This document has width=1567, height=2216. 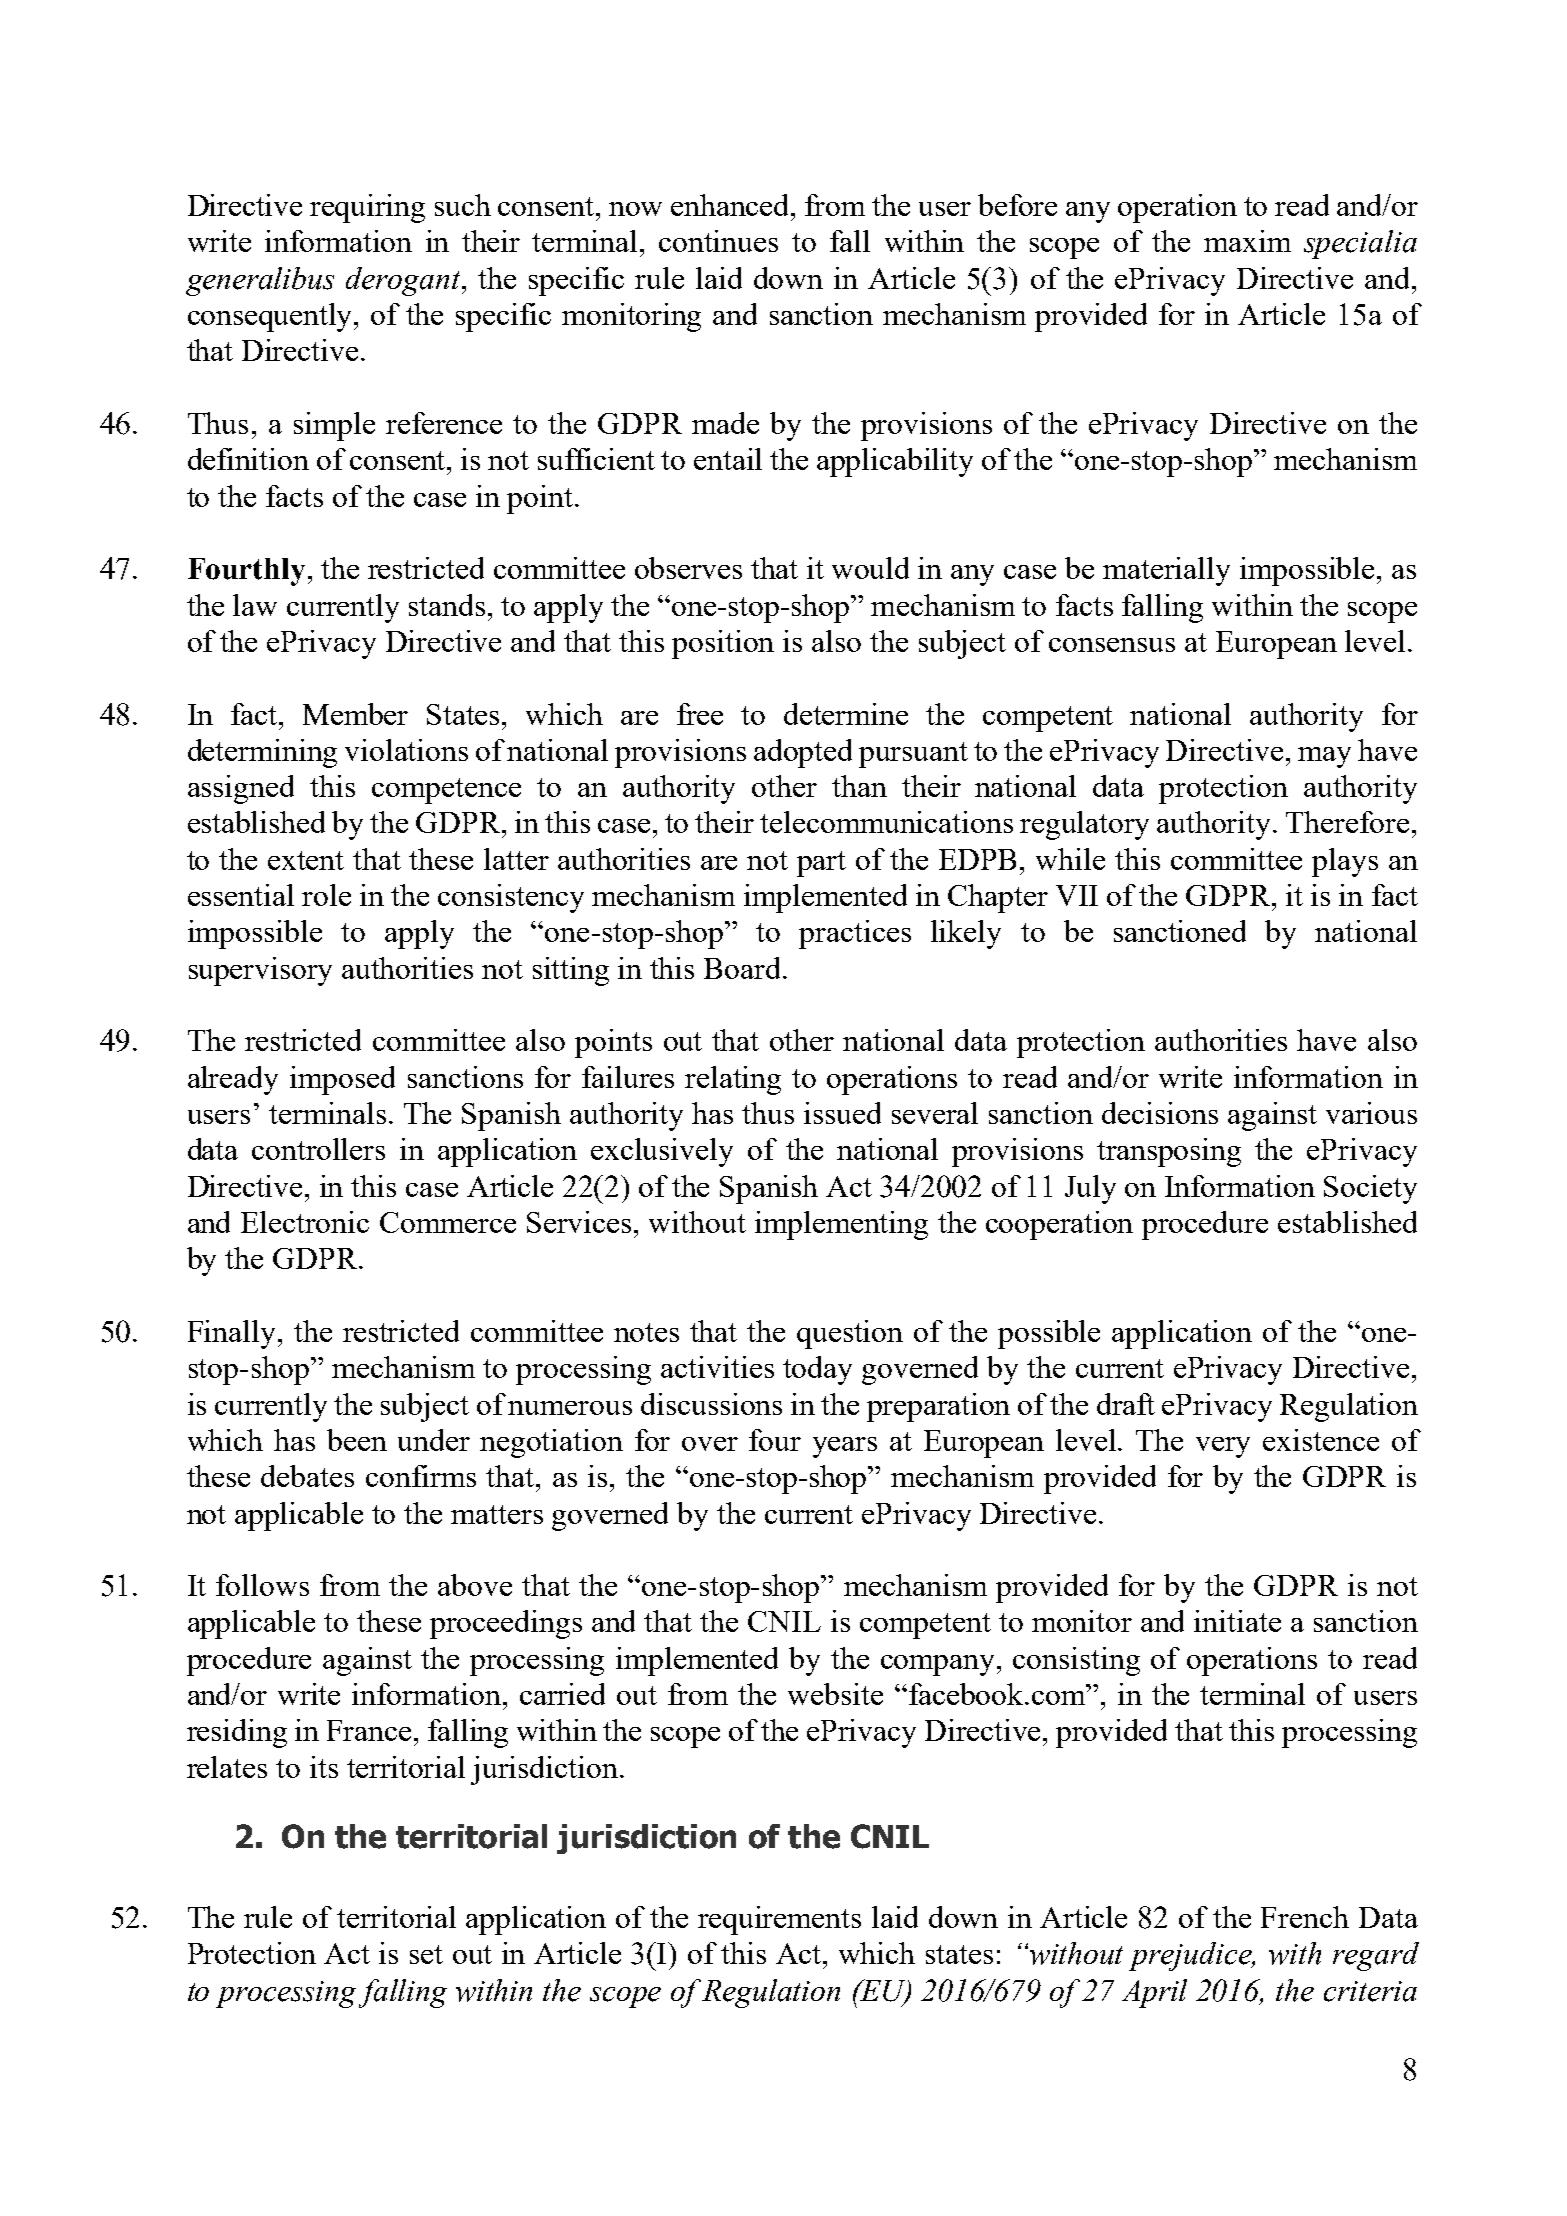 I want to click on Therefore, so click(x=1347, y=822).
